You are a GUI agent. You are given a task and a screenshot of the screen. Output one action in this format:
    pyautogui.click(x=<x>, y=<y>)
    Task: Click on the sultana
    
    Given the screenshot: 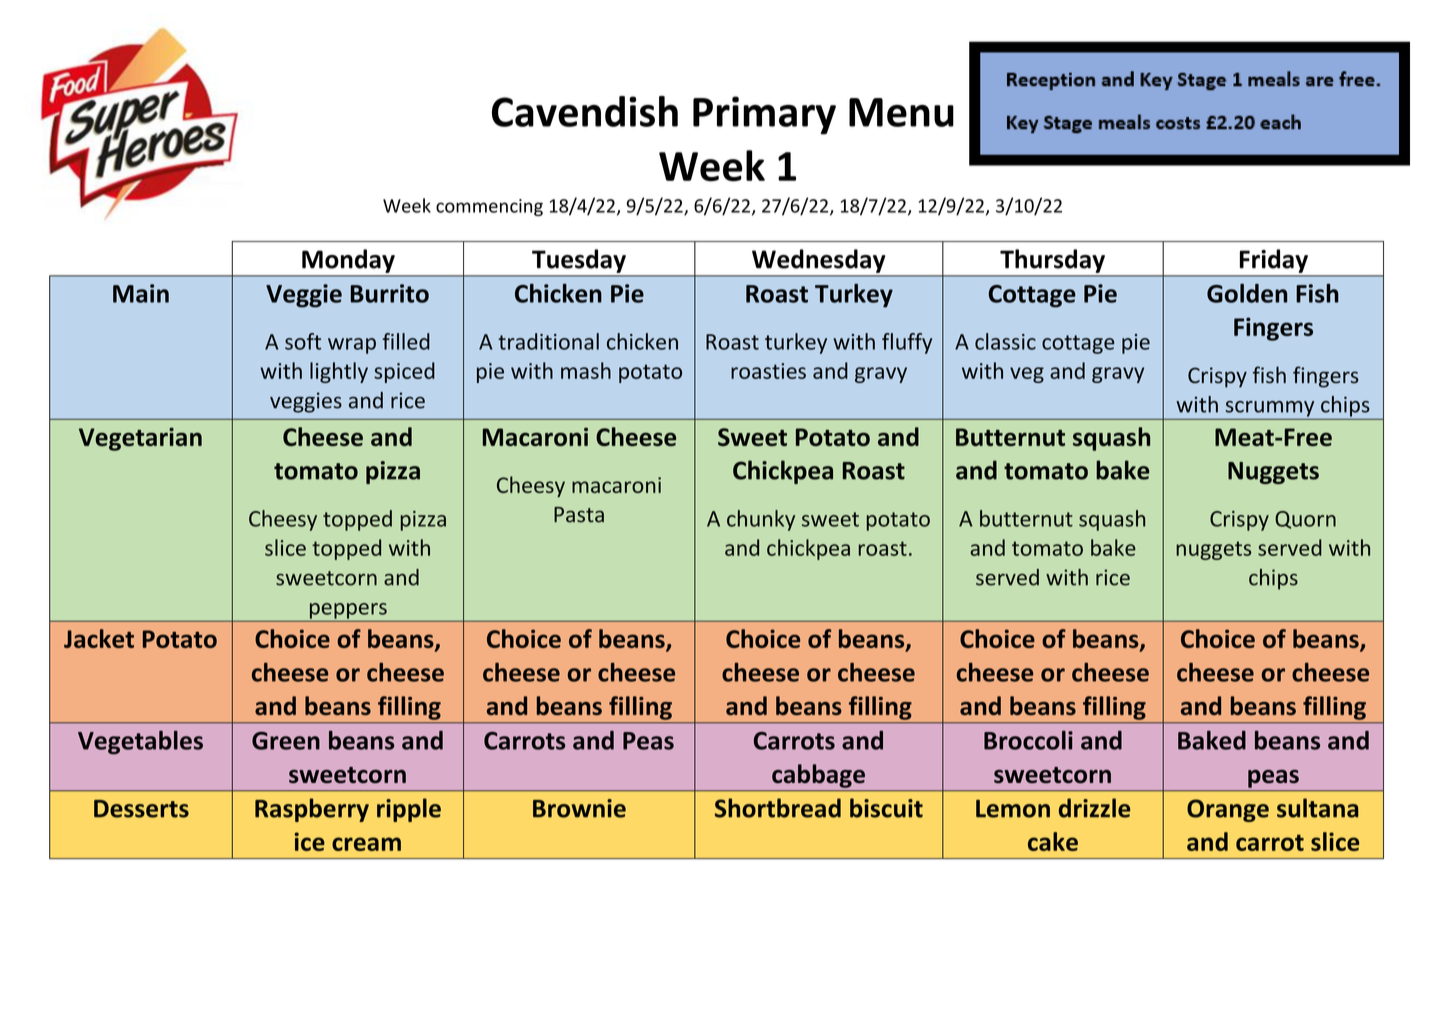 What is the action you would take?
    pyautogui.click(x=1317, y=808)
